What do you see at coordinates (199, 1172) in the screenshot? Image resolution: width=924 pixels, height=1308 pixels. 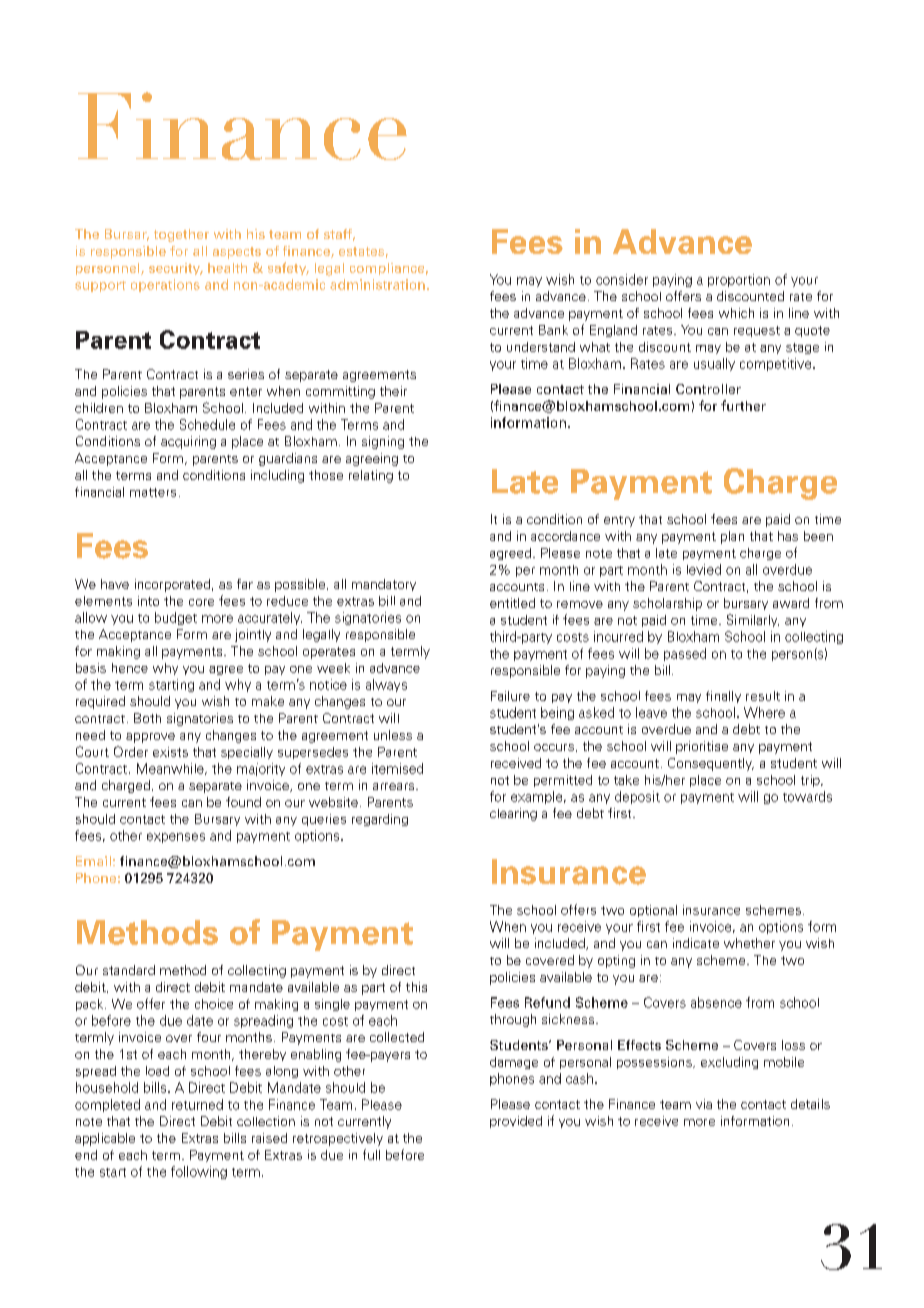 I see `following` at bounding box center [199, 1172].
